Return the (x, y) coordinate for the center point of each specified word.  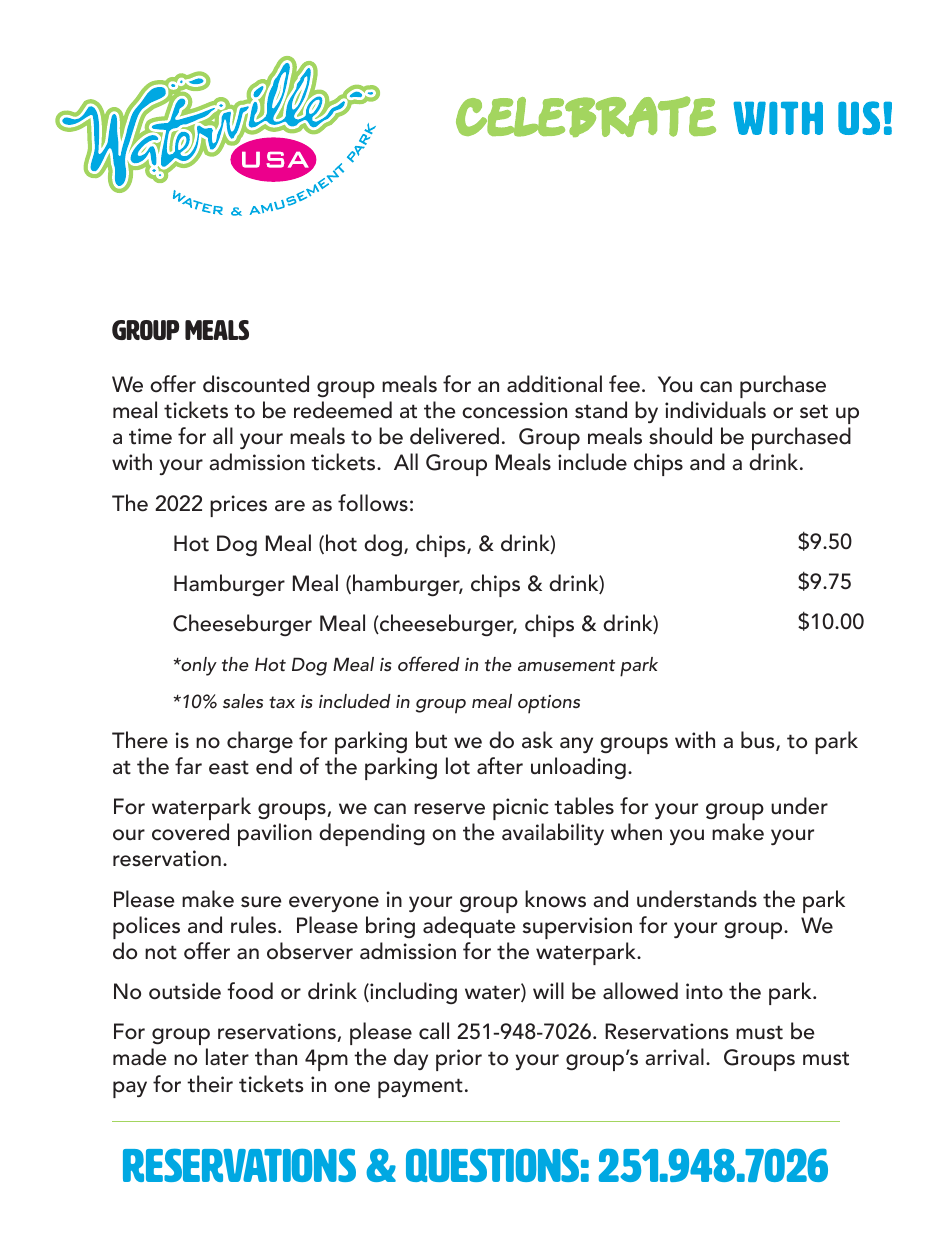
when (636, 832)
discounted (256, 384)
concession (514, 410)
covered (190, 832)
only (198, 666)
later (227, 1057)
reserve (449, 809)
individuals (715, 410)
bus (759, 741)
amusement (566, 665)
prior (459, 1060)
